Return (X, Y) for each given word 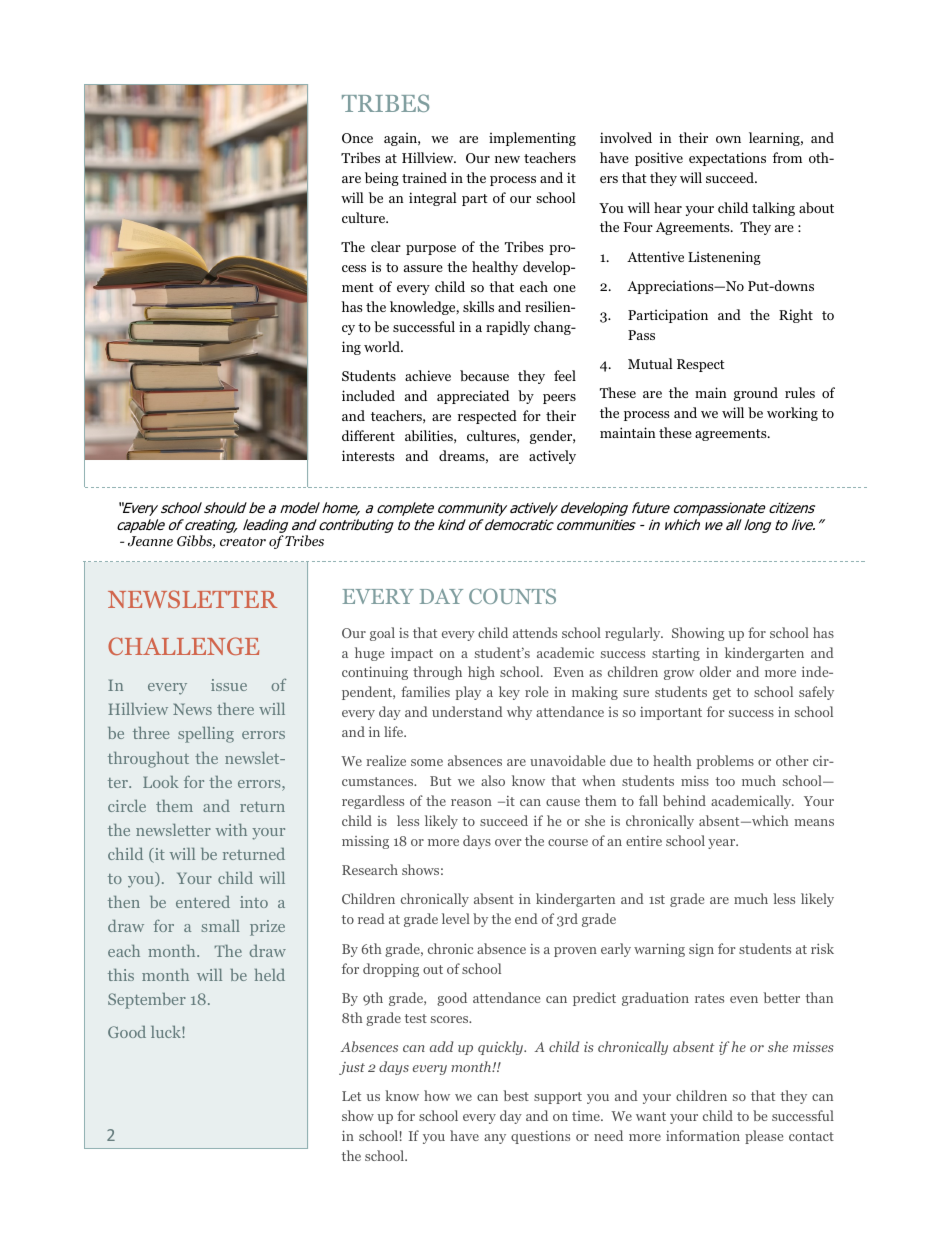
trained (424, 177)
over (508, 842)
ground (756, 394)
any (495, 1139)
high (481, 673)
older (715, 671)
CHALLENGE (183, 646)
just (352, 1068)
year (723, 844)
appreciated (473, 397)
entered (203, 902)
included (368, 395)
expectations (727, 159)
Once (357, 138)
